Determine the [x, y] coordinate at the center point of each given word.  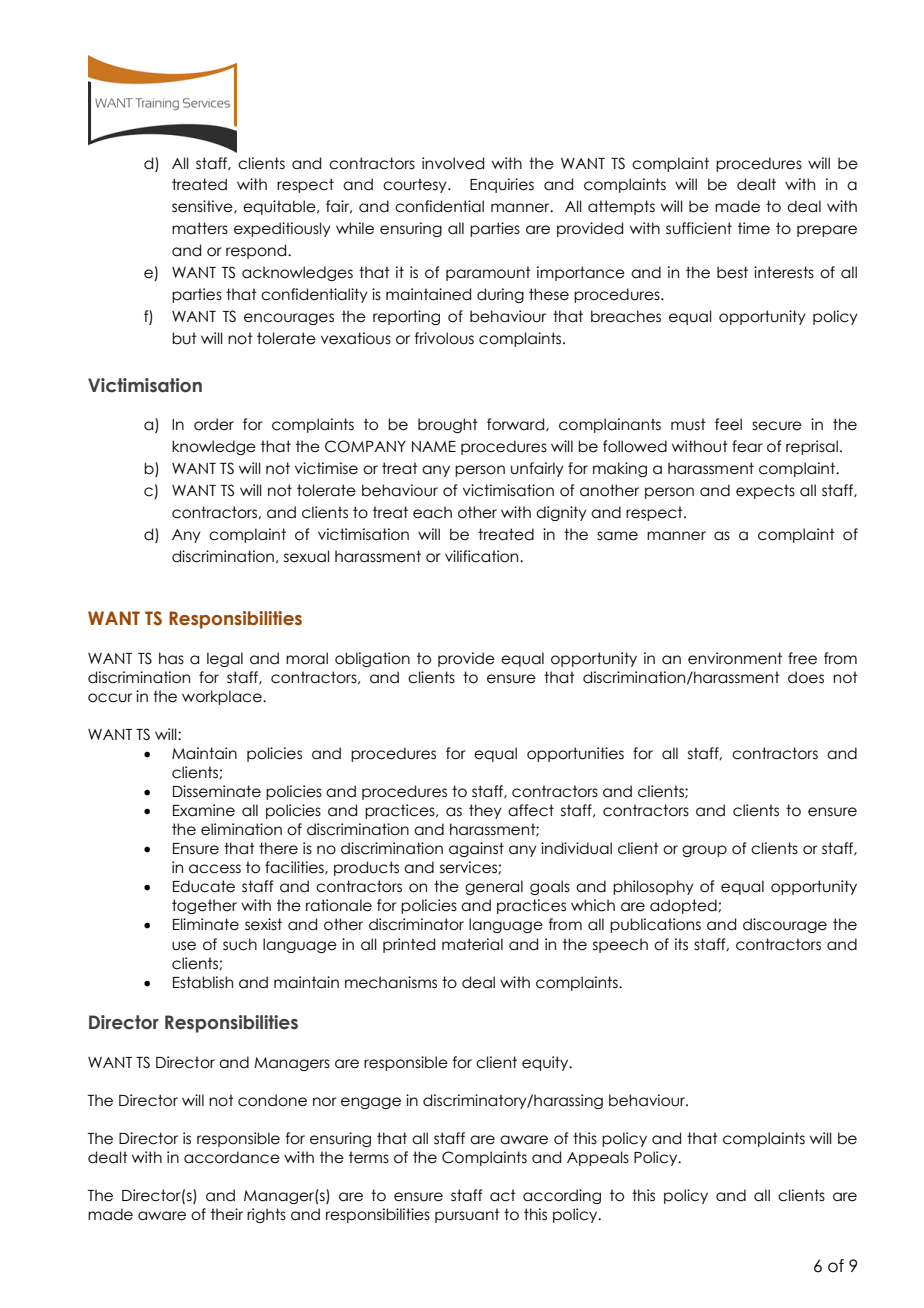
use [184, 946]
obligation [372, 659]
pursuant [467, 1215]
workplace [223, 697]
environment [735, 658]
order [214, 424]
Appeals [598, 1158]
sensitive [203, 207]
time [754, 228]
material [472, 944]
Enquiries [502, 185]
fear [747, 446]
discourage [785, 925]
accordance [232, 1157]
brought [448, 425]
